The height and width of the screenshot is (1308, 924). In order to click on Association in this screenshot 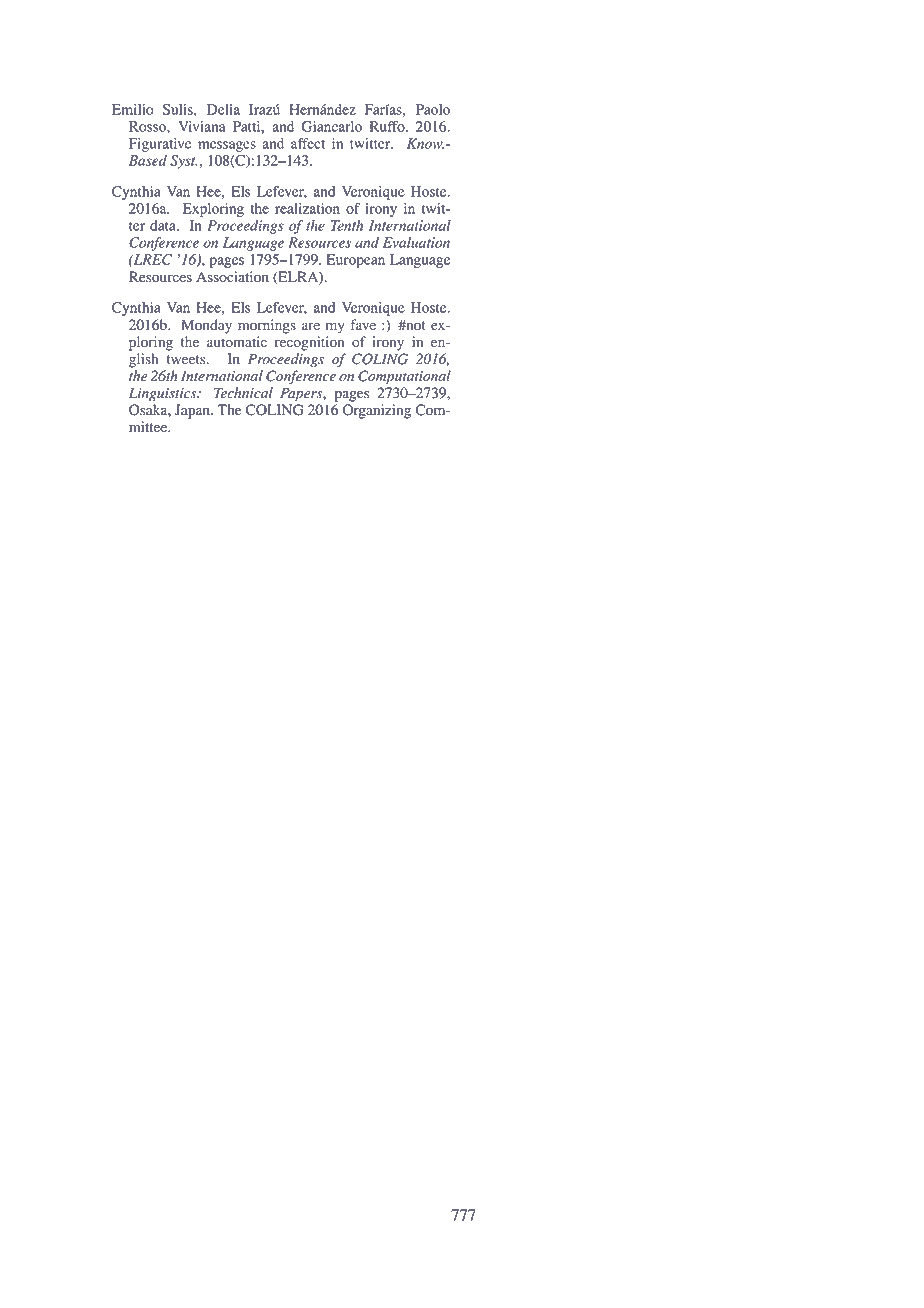, I will do `click(232, 277)`.
